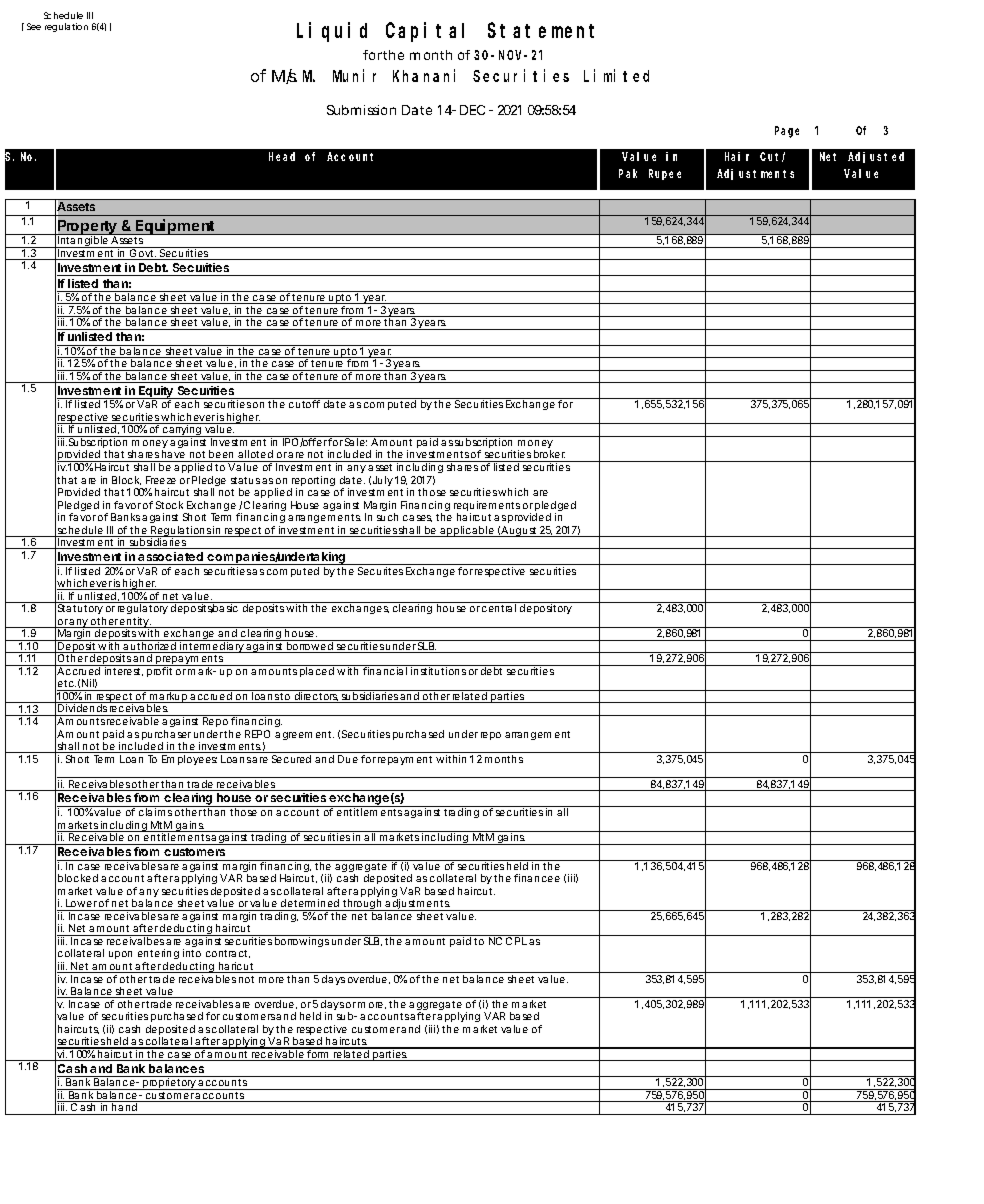 The height and width of the image is (1204, 984). What do you see at coordinates (876, 157) in the image?
I see `Adjusted` at bounding box center [876, 157].
